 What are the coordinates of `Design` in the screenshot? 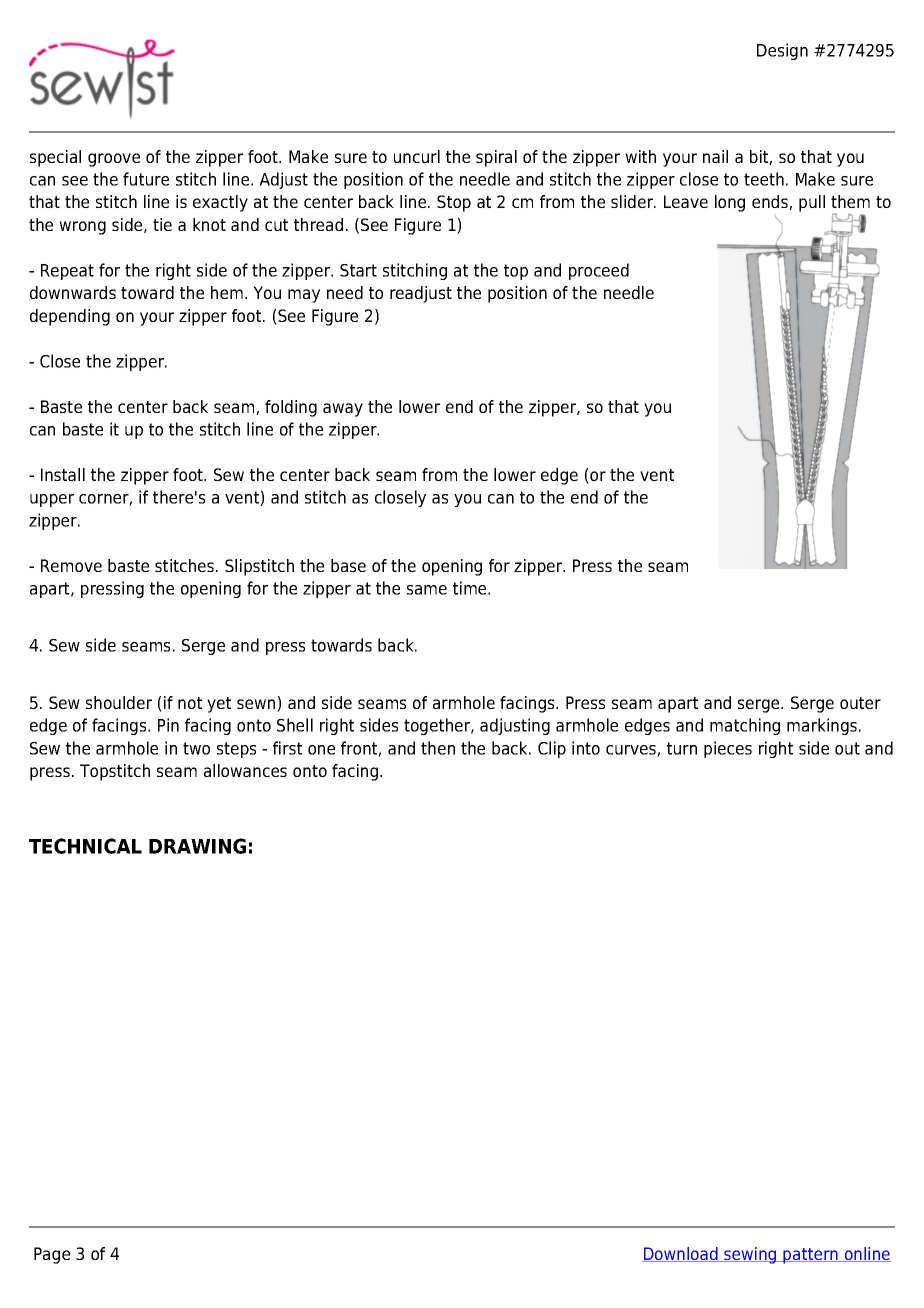 It's located at (782, 51).
